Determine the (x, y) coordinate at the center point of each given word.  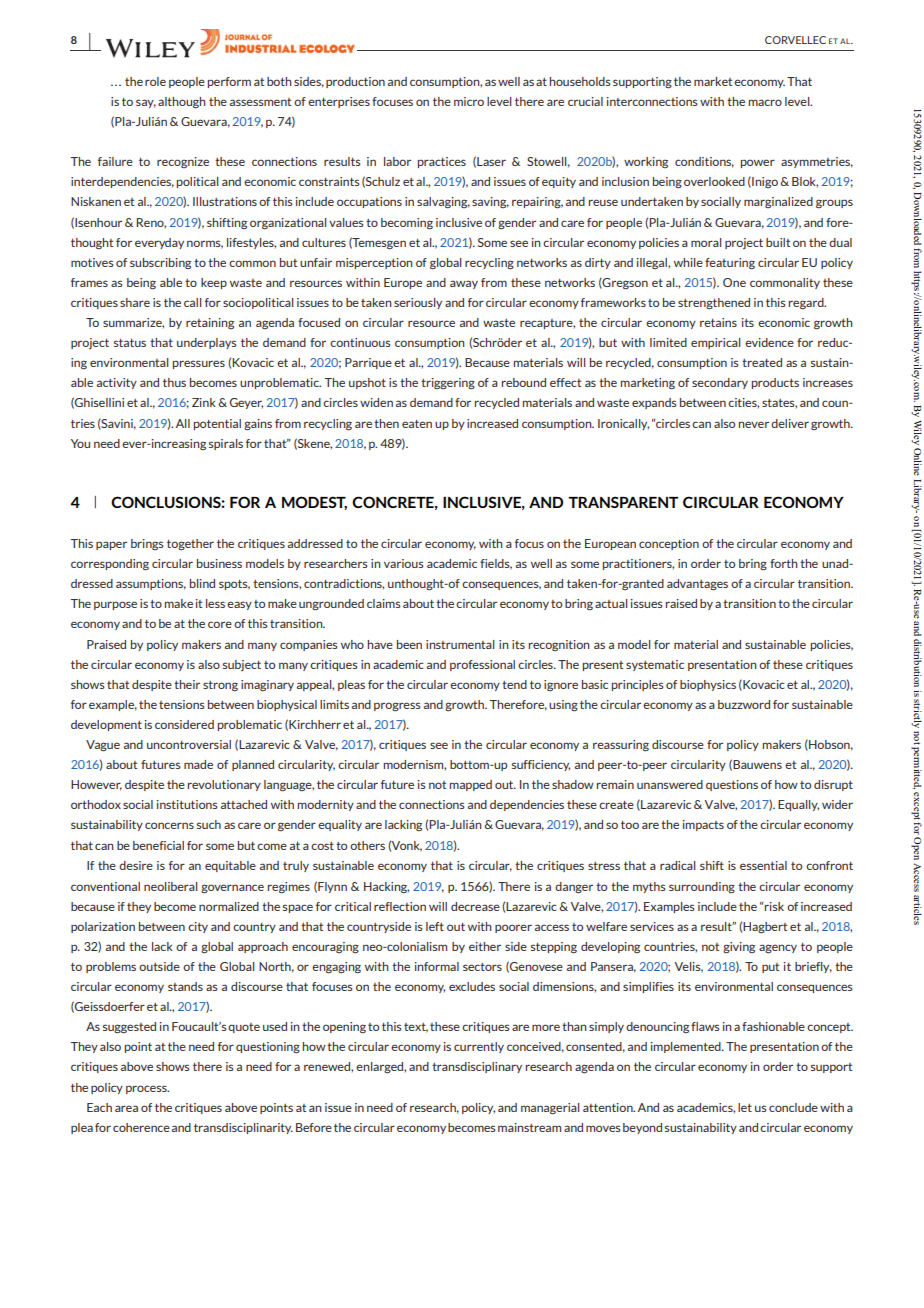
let (745, 1107)
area (126, 1108)
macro (765, 102)
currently (479, 1047)
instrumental (460, 644)
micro (469, 101)
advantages (697, 585)
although (182, 103)
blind (202, 583)
